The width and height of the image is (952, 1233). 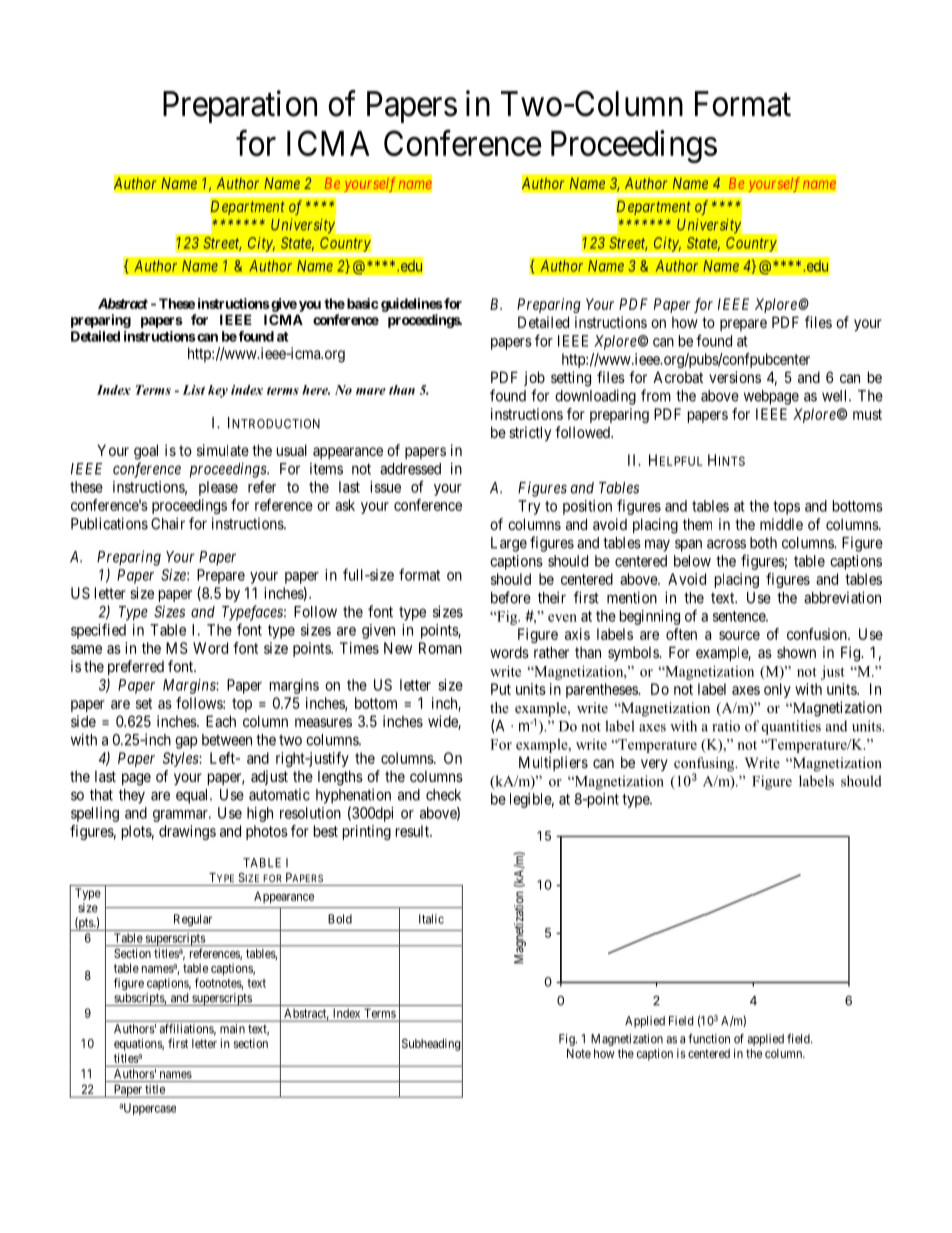 What do you see at coordinates (86, 649) in the image?
I see `same` at bounding box center [86, 649].
